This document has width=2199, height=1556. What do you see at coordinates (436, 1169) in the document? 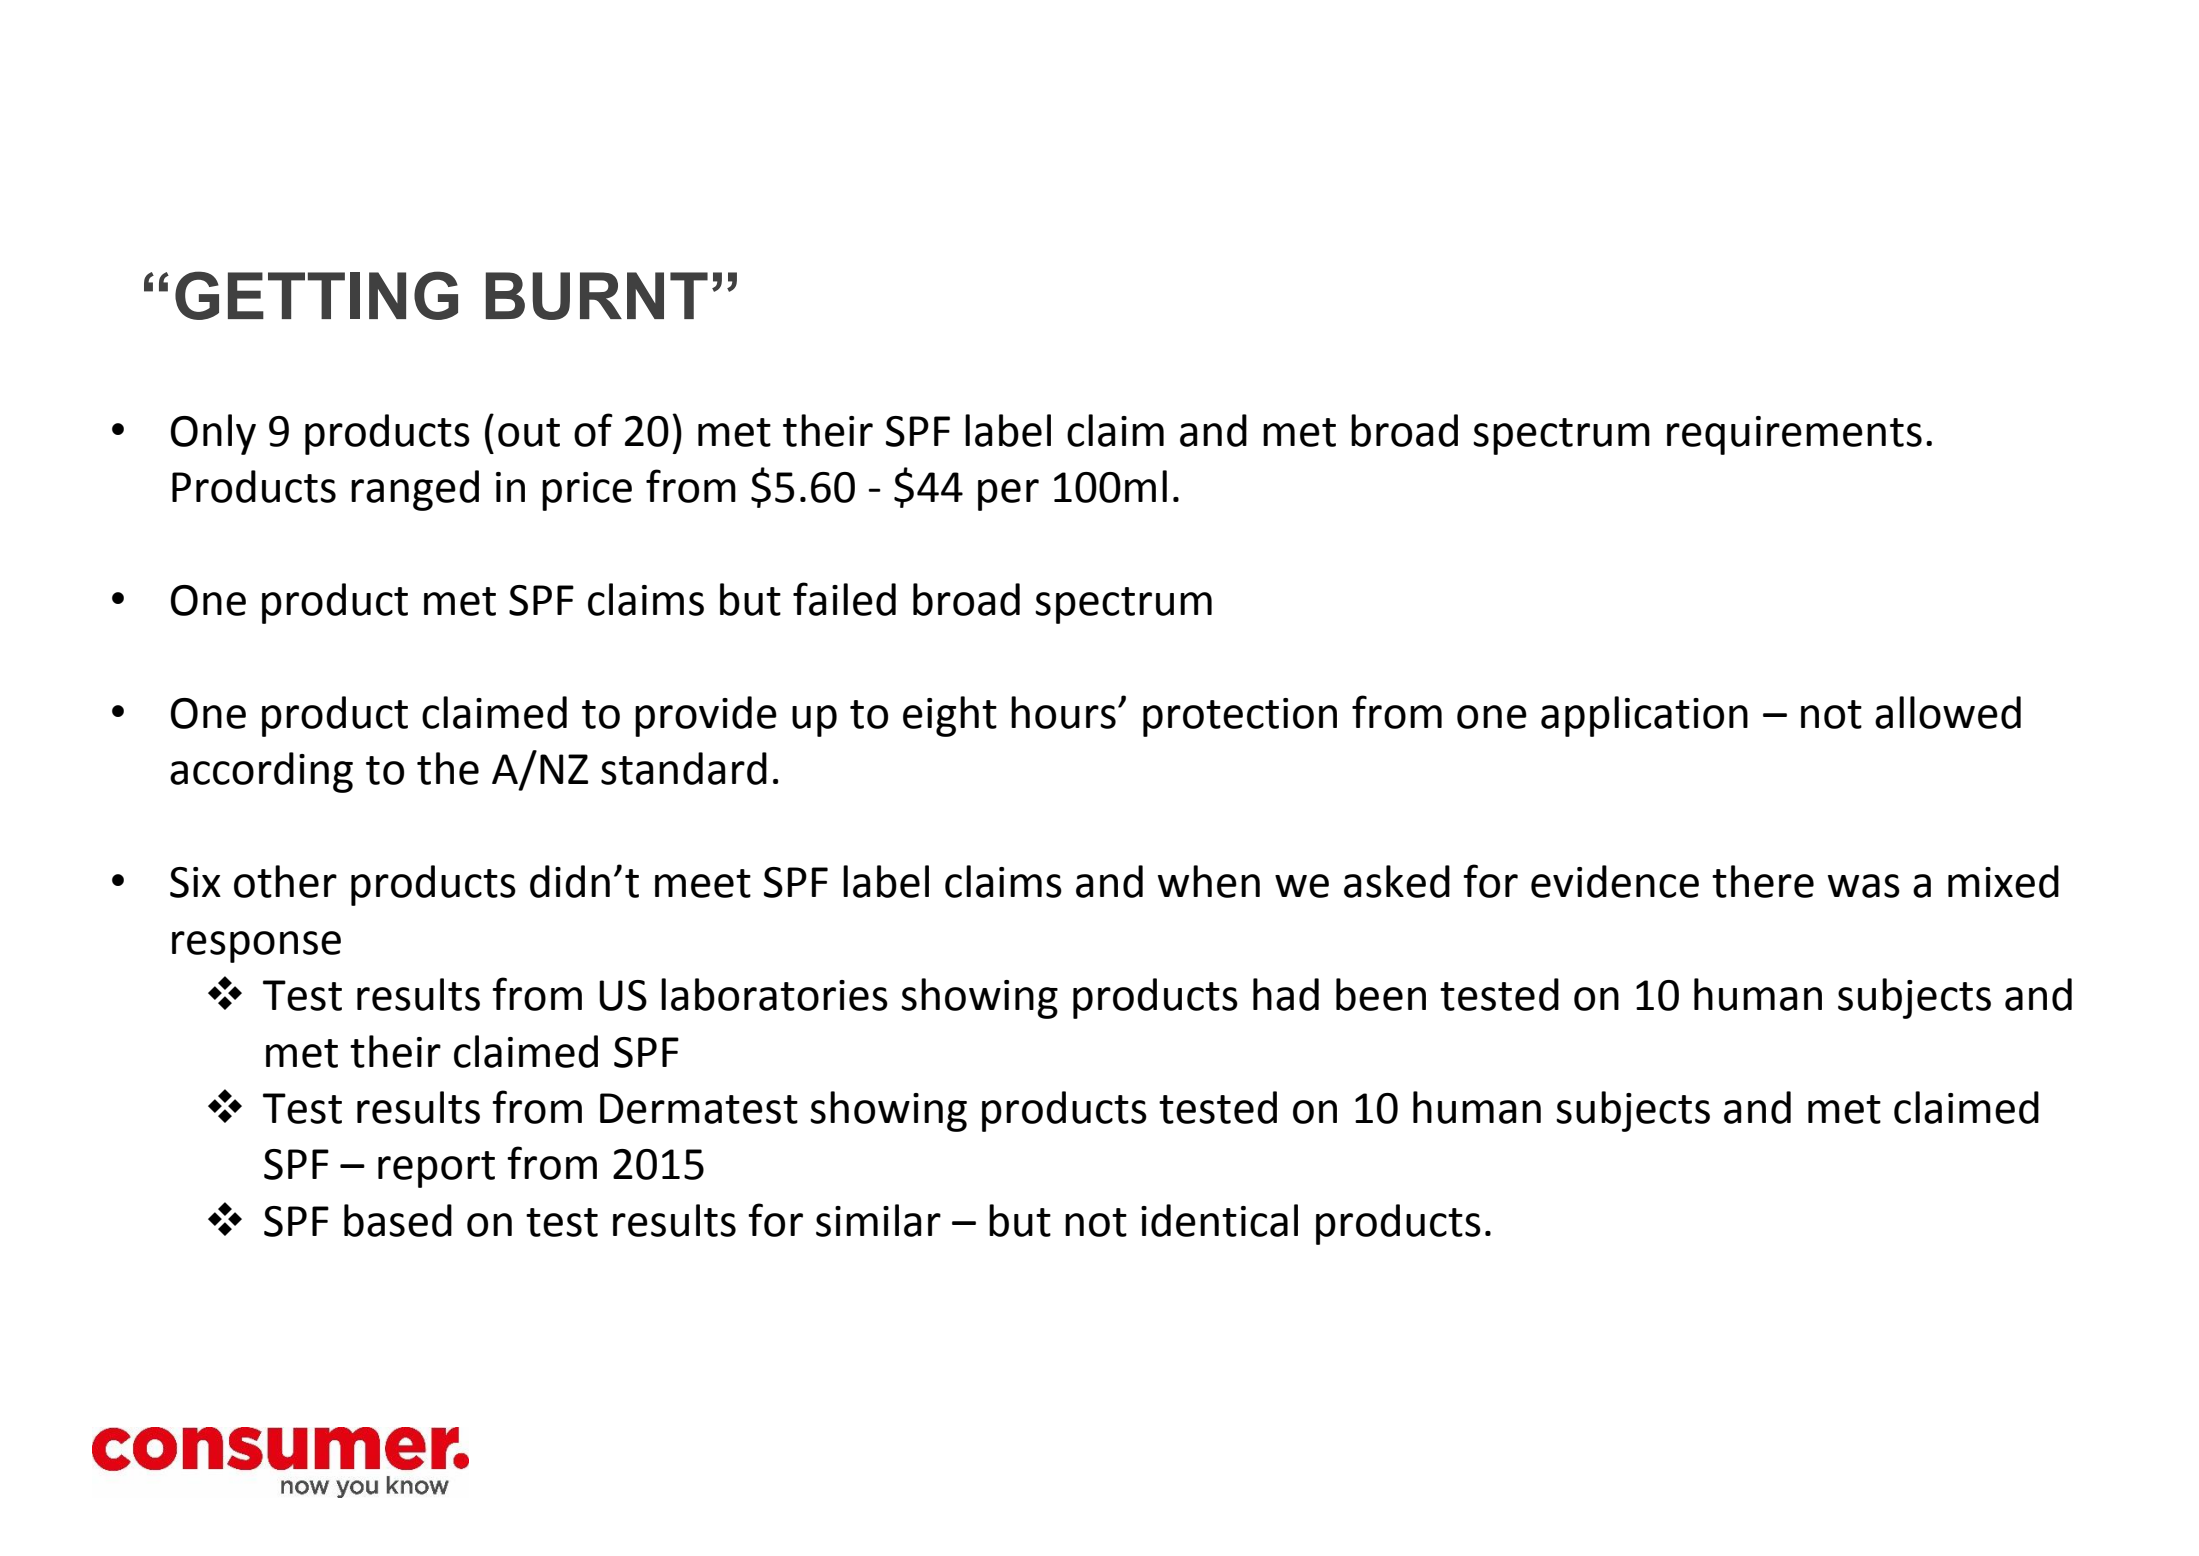
I see `report` at bounding box center [436, 1169].
